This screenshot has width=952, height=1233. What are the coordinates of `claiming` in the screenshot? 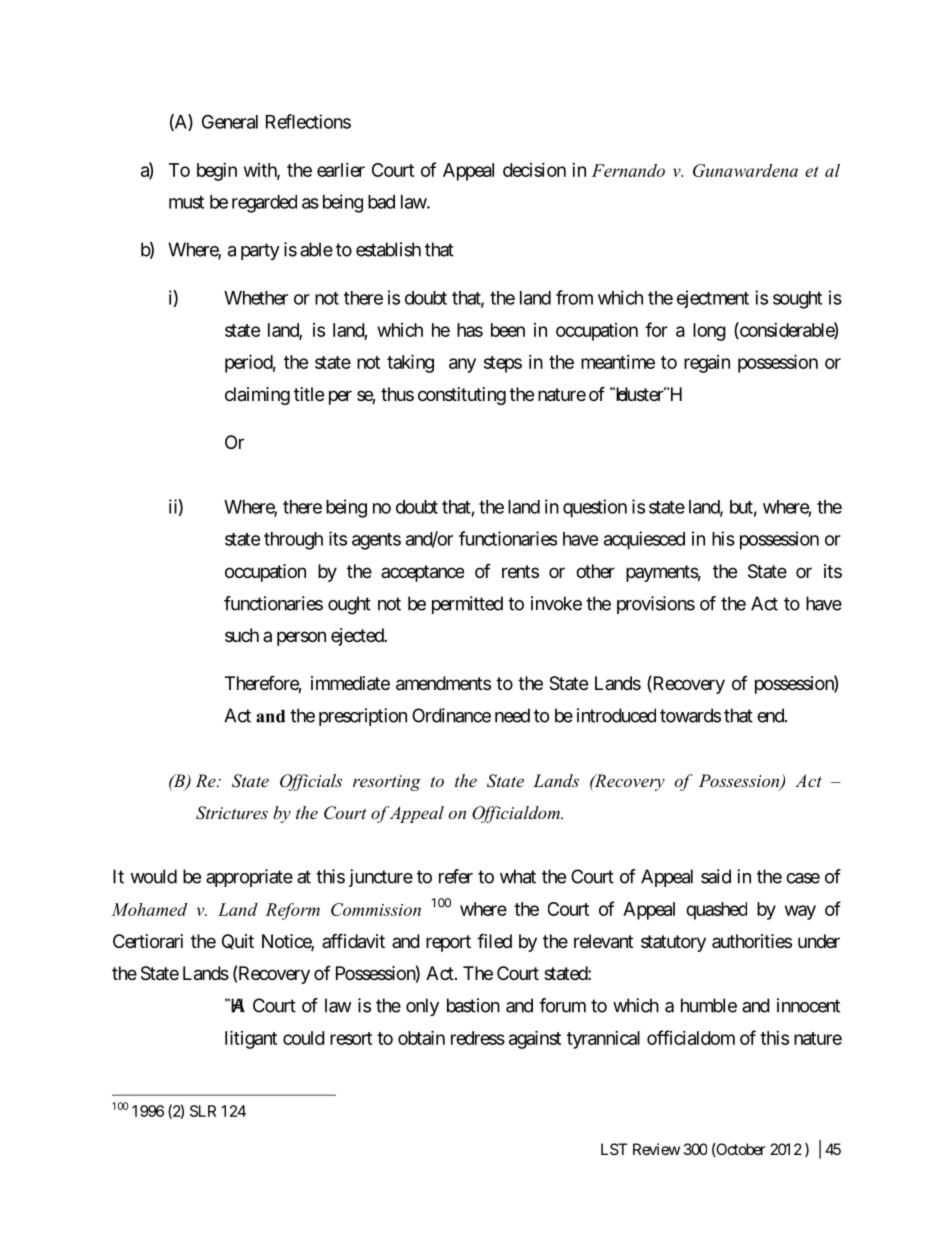 It's located at (257, 396).
